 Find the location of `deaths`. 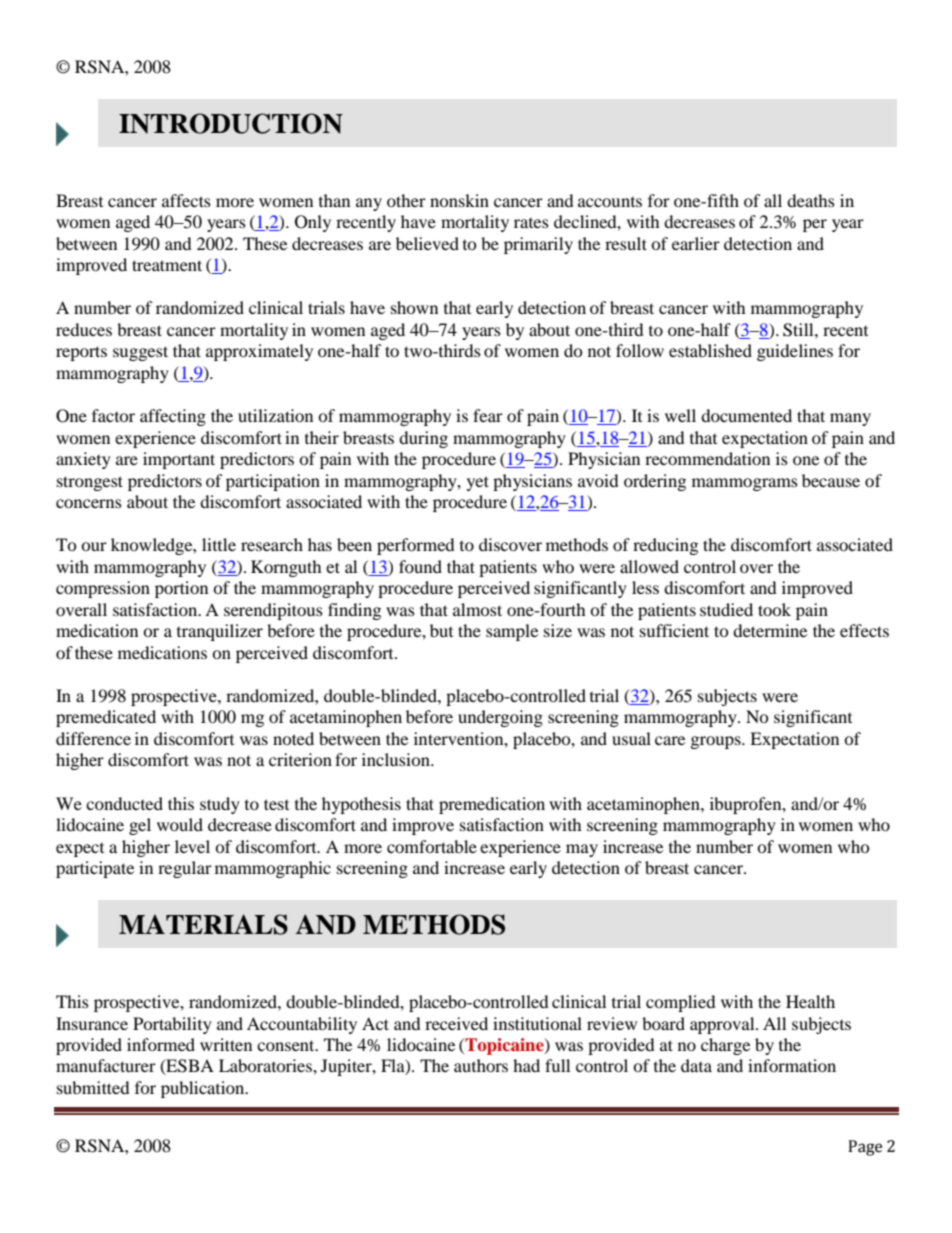

deaths is located at coordinates (811, 200).
